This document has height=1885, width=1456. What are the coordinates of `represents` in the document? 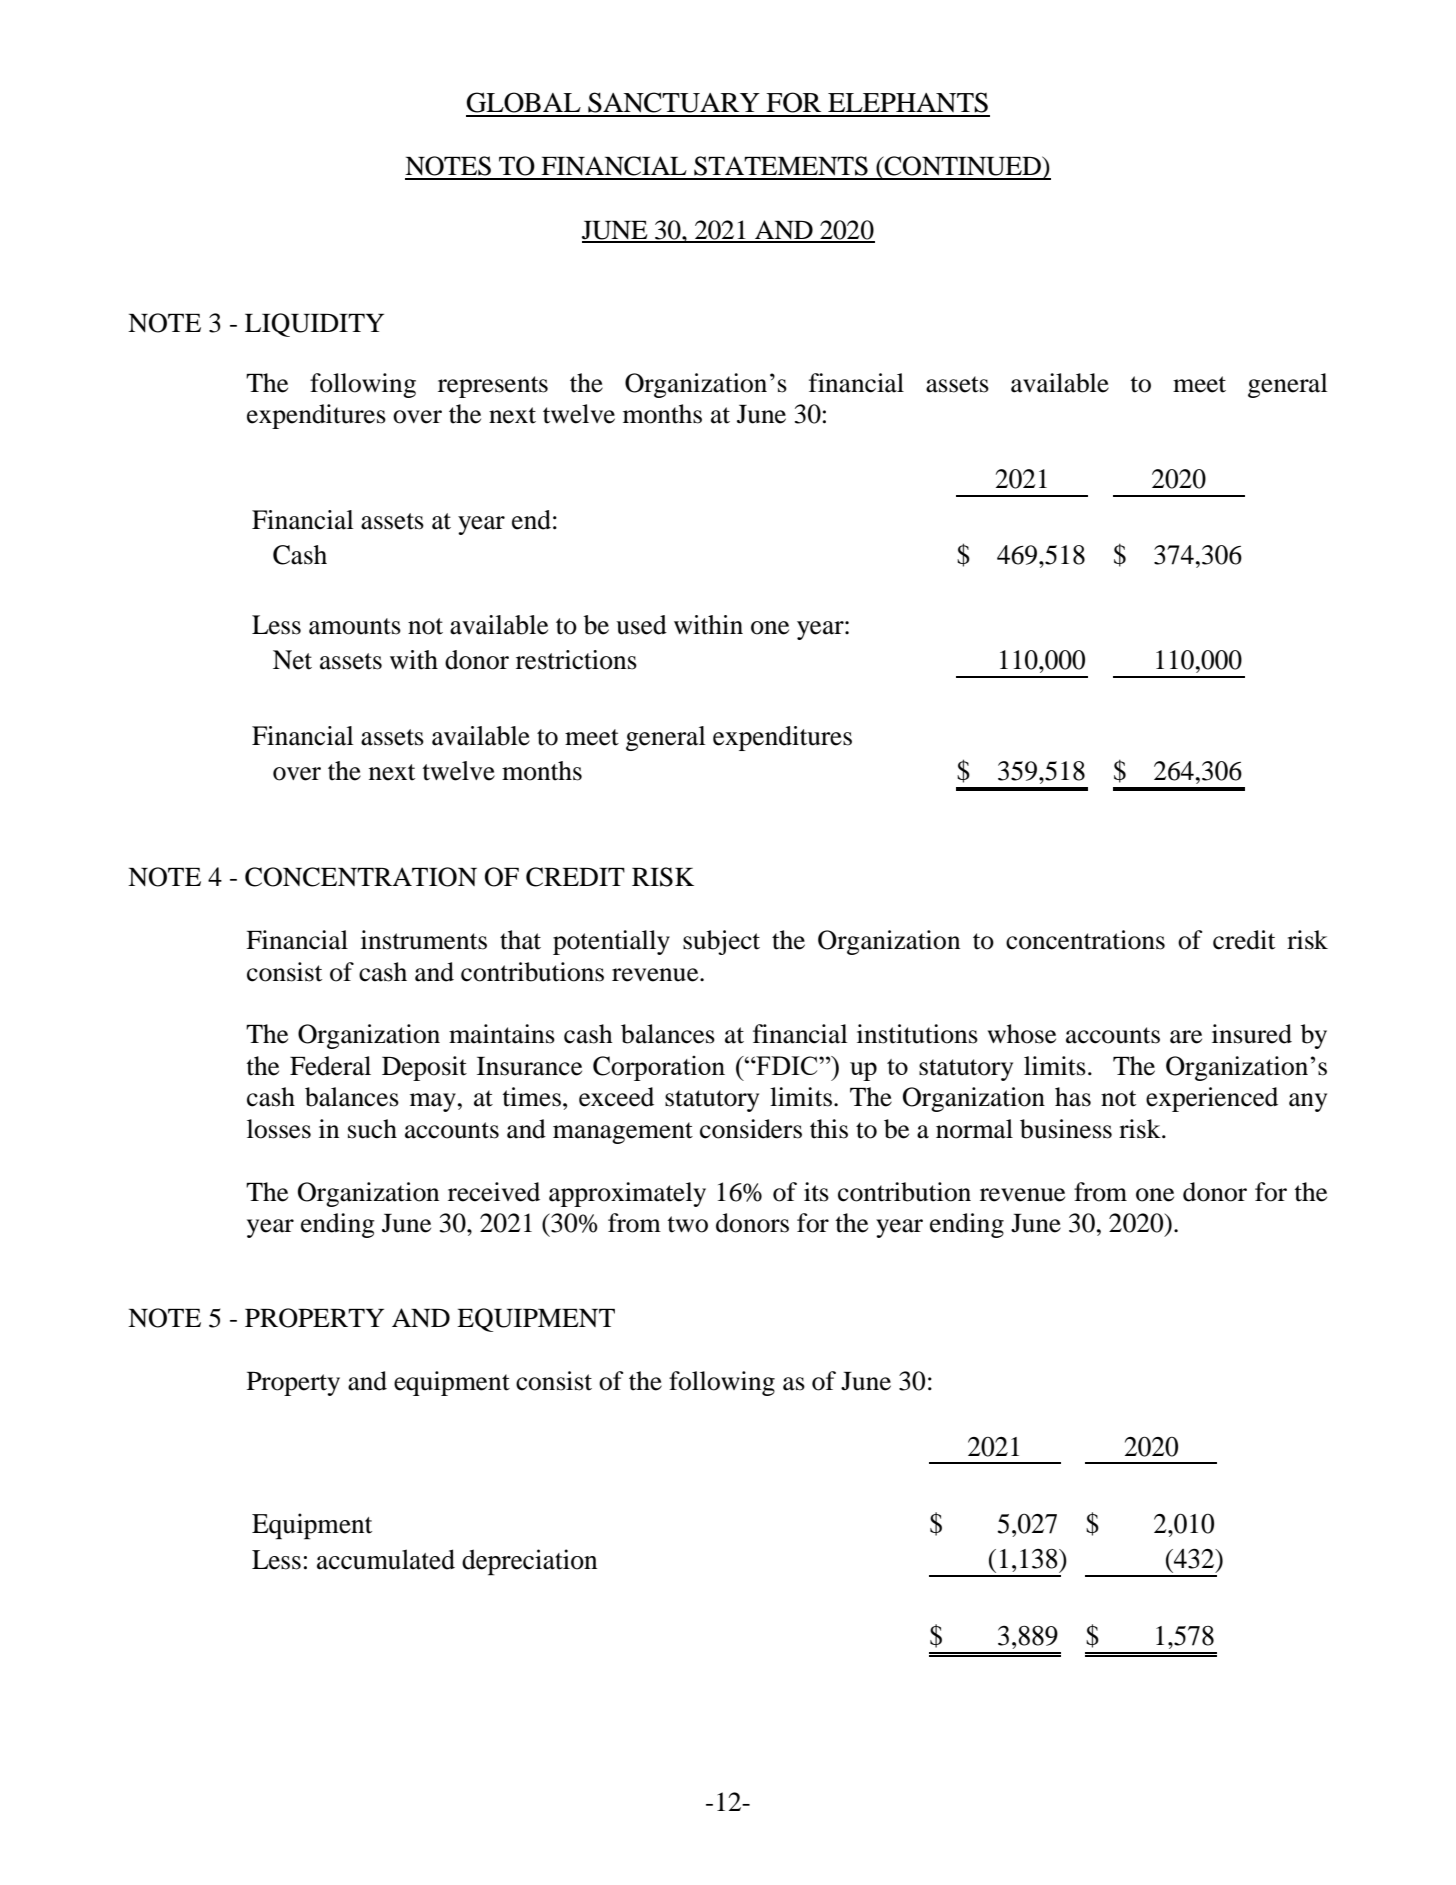 It's located at (493, 387).
